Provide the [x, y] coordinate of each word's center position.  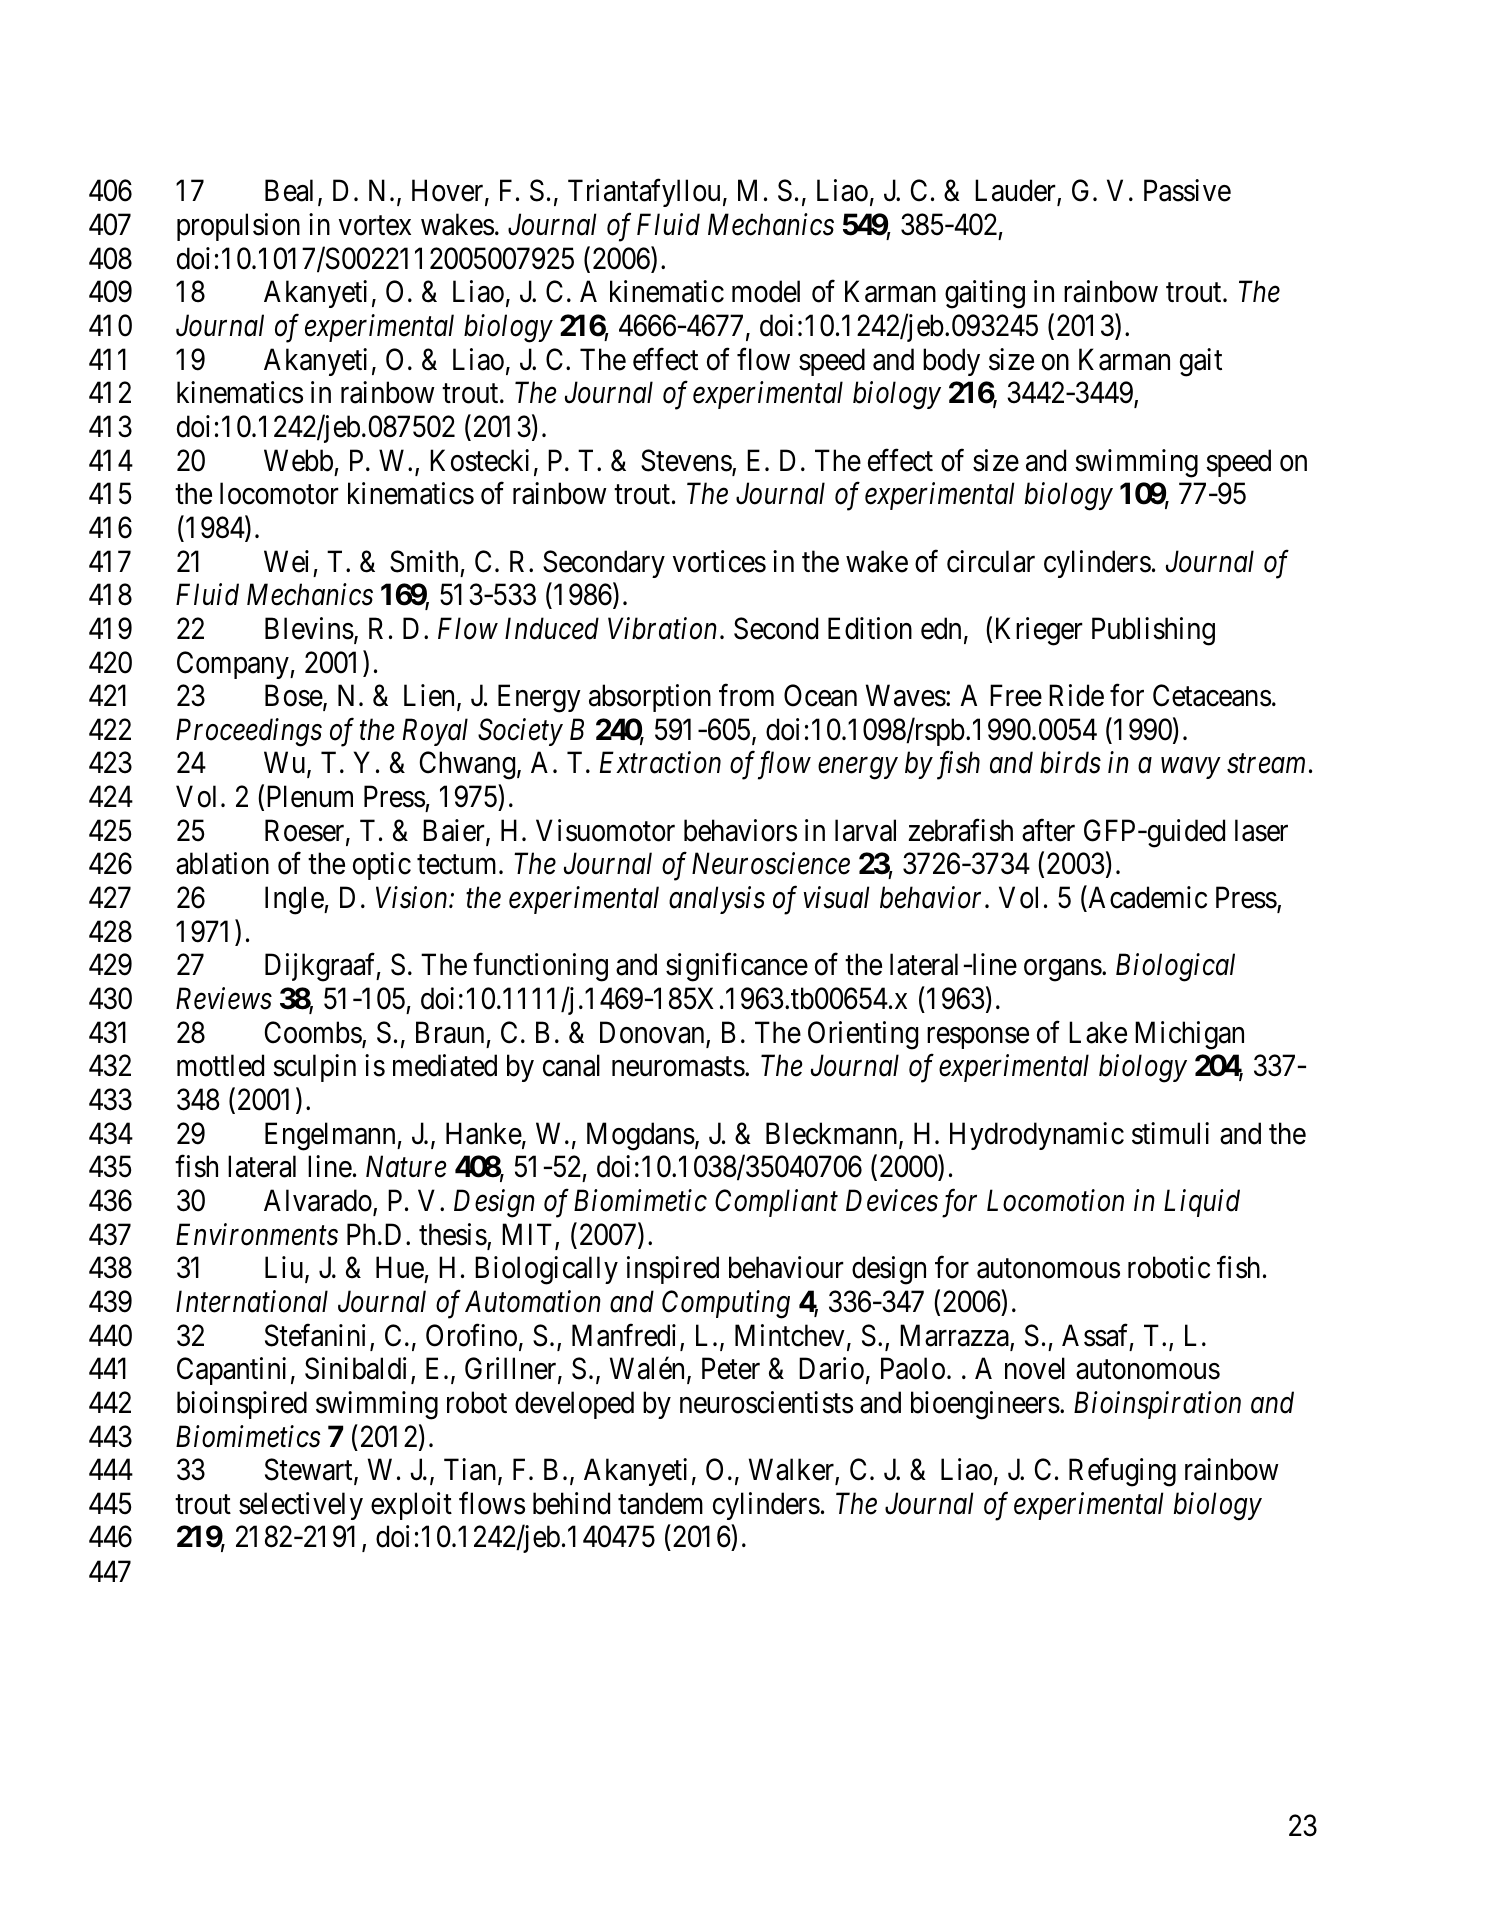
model [766, 291]
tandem [660, 1503]
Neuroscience [771, 864]
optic [382, 866]
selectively [301, 1506]
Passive [1187, 190]
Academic [1146, 897]
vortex [375, 226]
